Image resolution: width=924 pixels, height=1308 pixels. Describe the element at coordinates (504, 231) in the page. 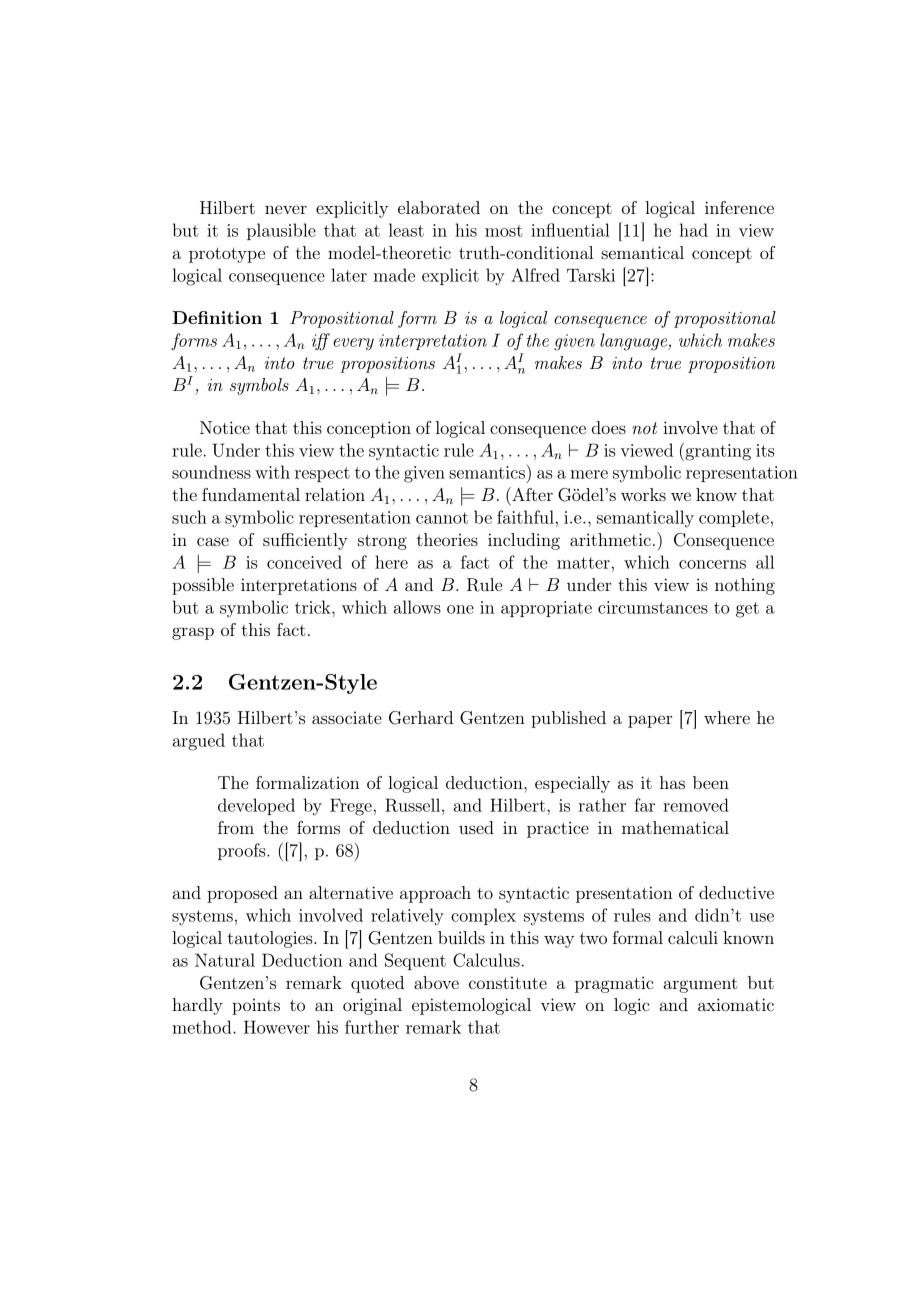

I see `most` at that location.
